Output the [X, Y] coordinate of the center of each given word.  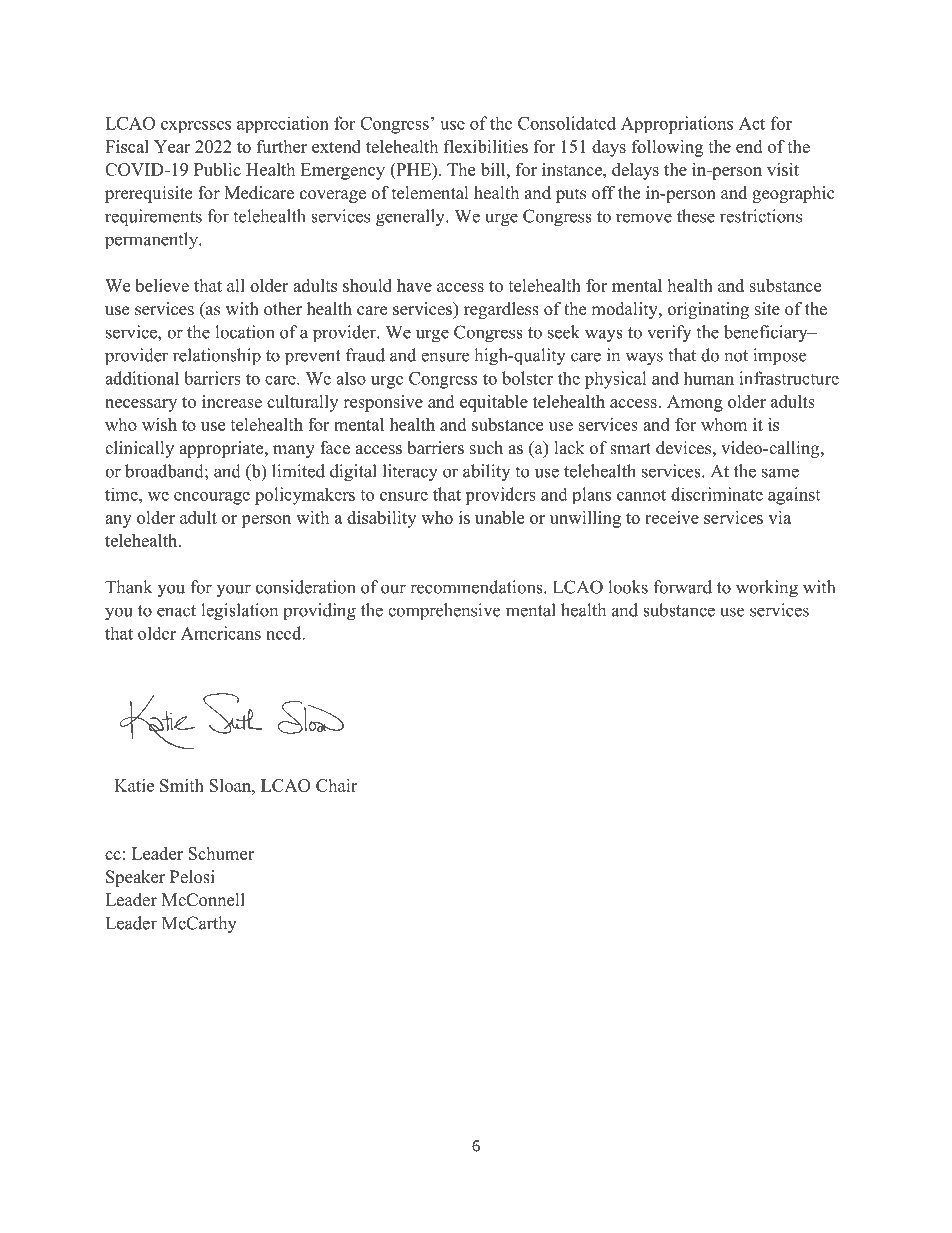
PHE [413, 169]
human [709, 378]
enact [176, 611]
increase [232, 401]
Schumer [221, 853]
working [767, 589]
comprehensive [444, 612]
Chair [336, 785]
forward [683, 587]
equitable [494, 403]
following [667, 148]
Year [172, 146]
